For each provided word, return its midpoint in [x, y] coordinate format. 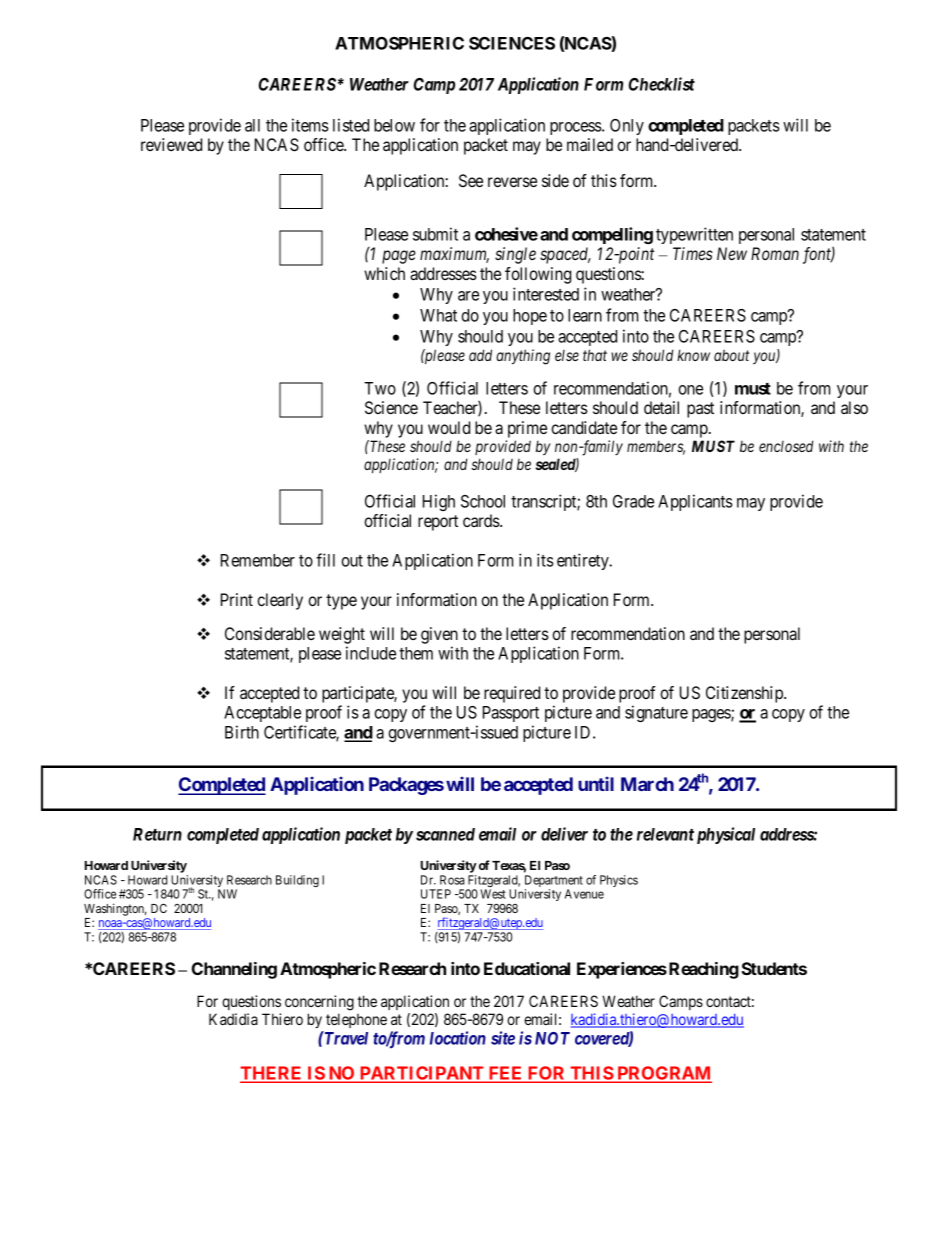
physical [726, 835]
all [252, 125]
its [545, 560]
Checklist [662, 84]
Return [157, 834]
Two [380, 388]
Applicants [695, 502]
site [503, 1038]
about [731, 355]
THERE [272, 1074]
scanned [445, 834]
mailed [590, 144]
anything [523, 357]
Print [237, 599]
